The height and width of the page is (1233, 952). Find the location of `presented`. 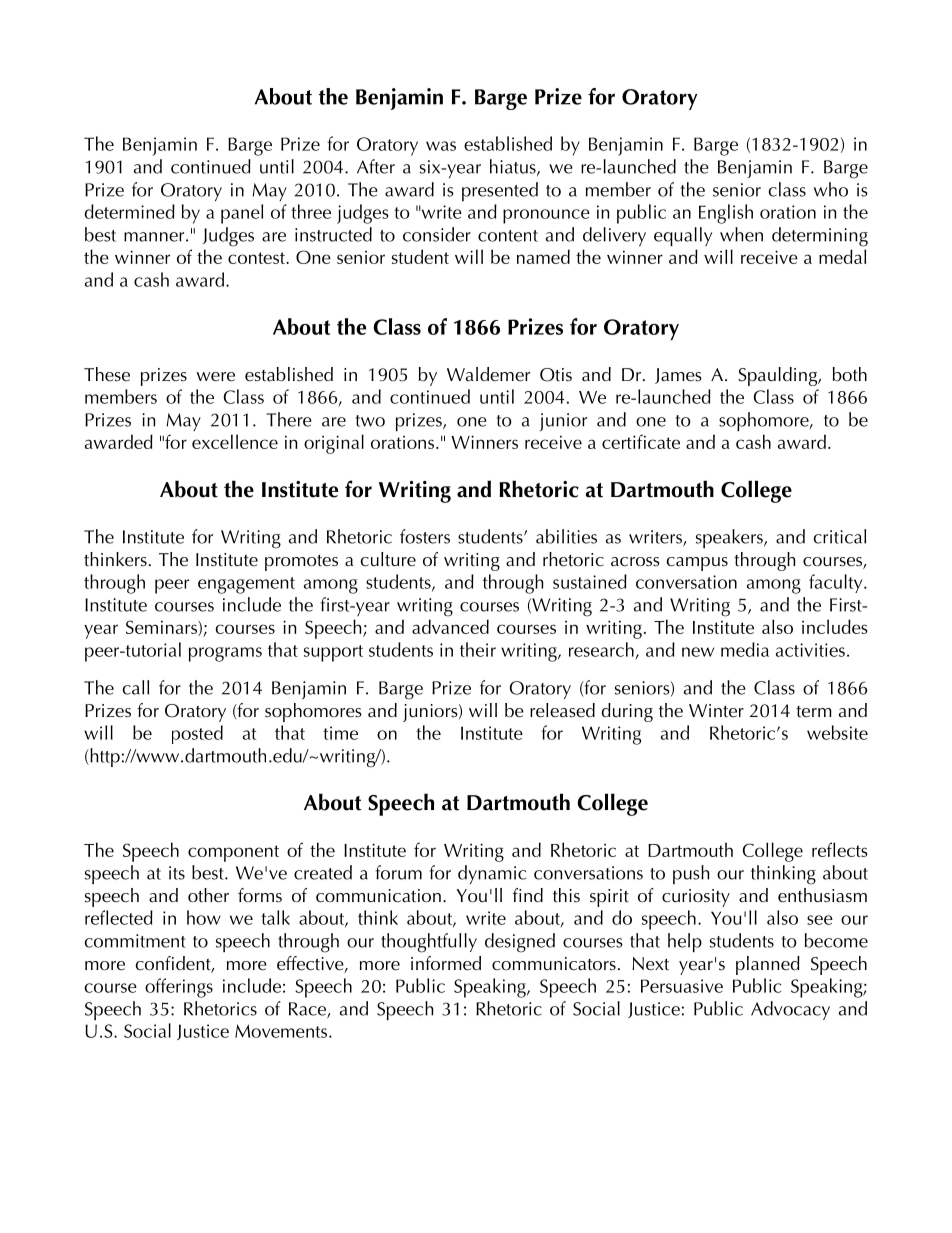

presented is located at coordinates (500, 191).
